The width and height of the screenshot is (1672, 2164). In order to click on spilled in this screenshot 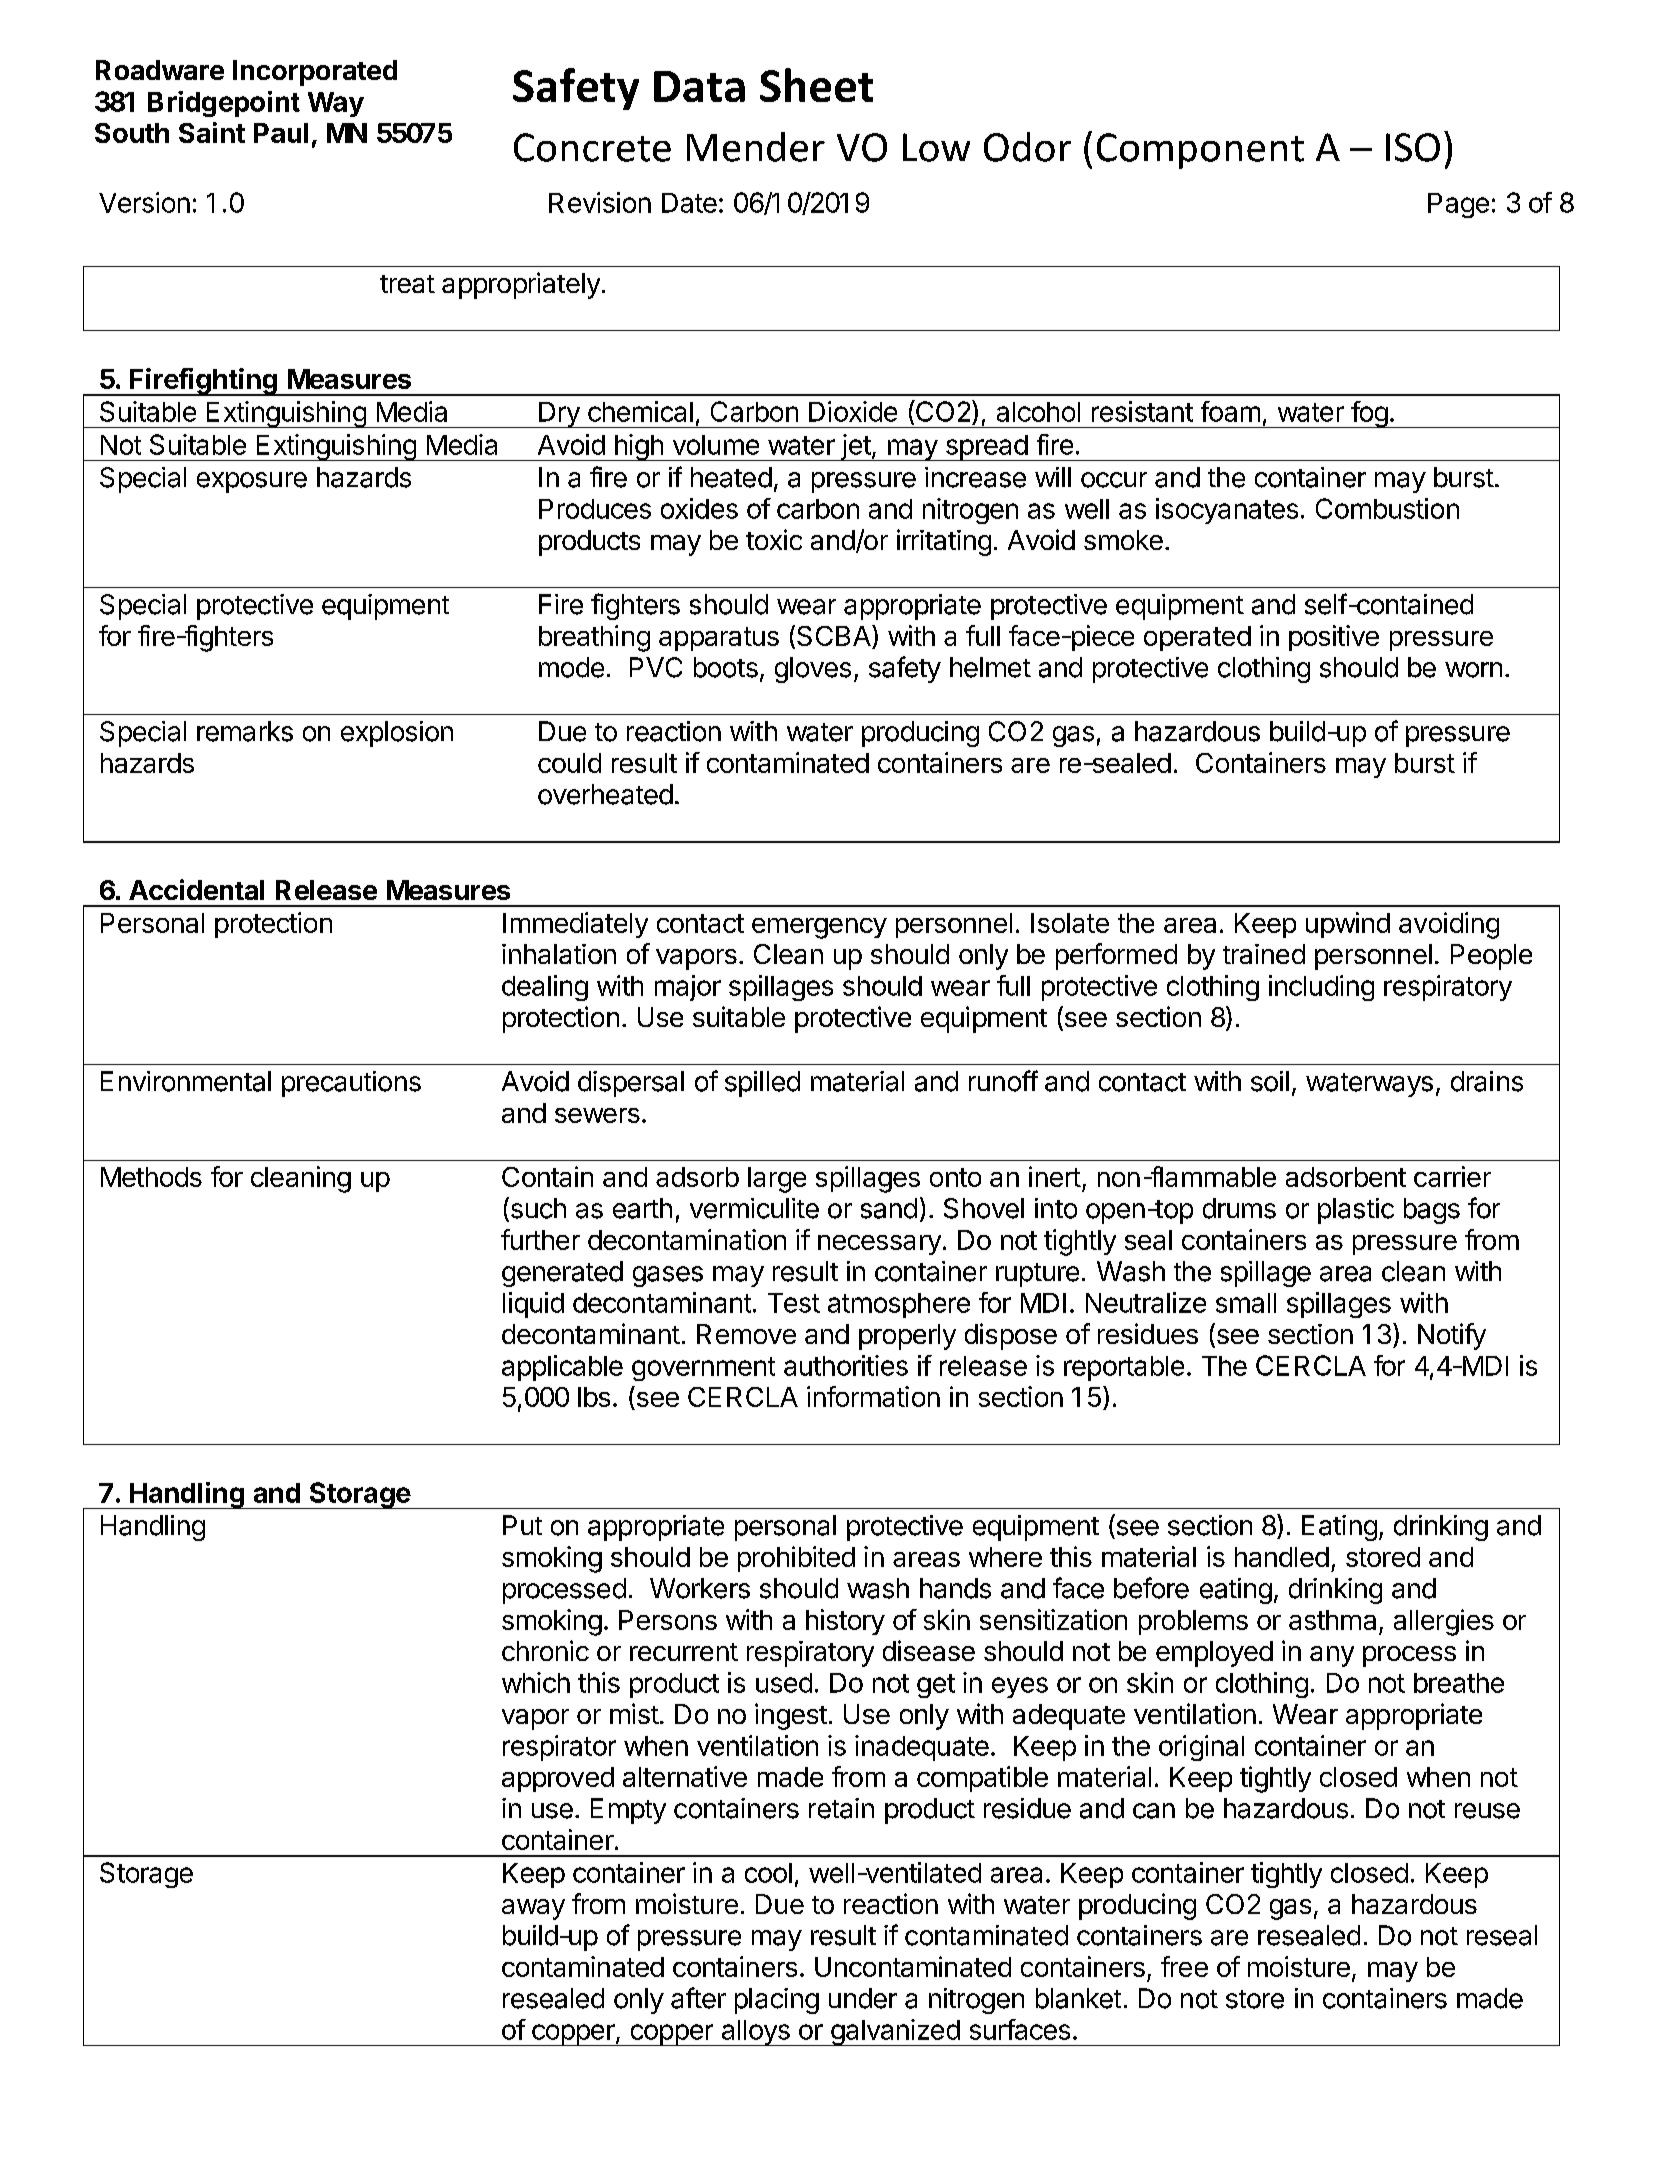, I will do `click(762, 1084)`.
